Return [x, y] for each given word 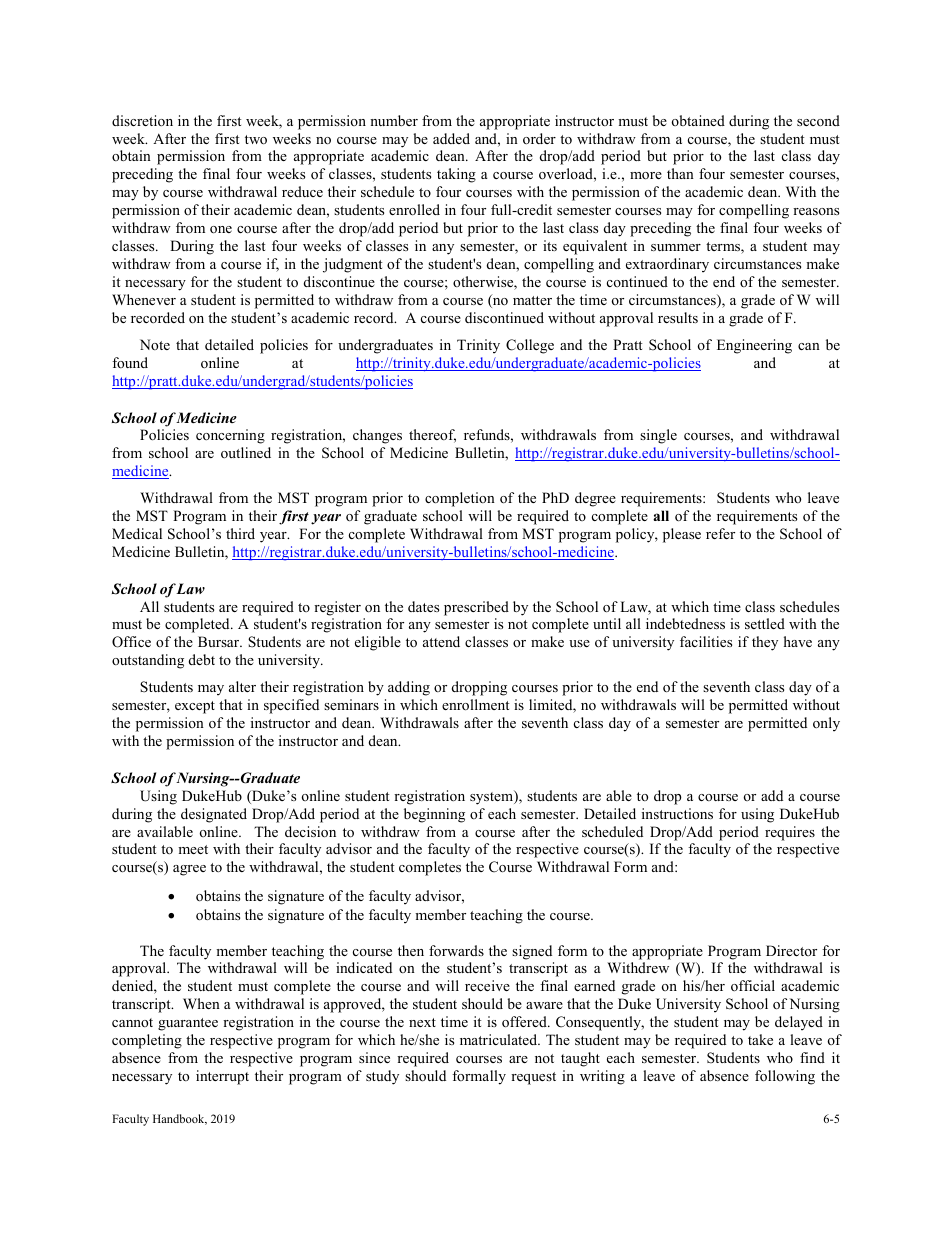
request [533, 1078]
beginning [434, 815]
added [451, 138]
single [658, 436]
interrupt [222, 1077]
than [680, 173]
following [785, 1077]
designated [214, 815]
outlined [246, 452]
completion [460, 499]
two [256, 139]
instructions [677, 813]
